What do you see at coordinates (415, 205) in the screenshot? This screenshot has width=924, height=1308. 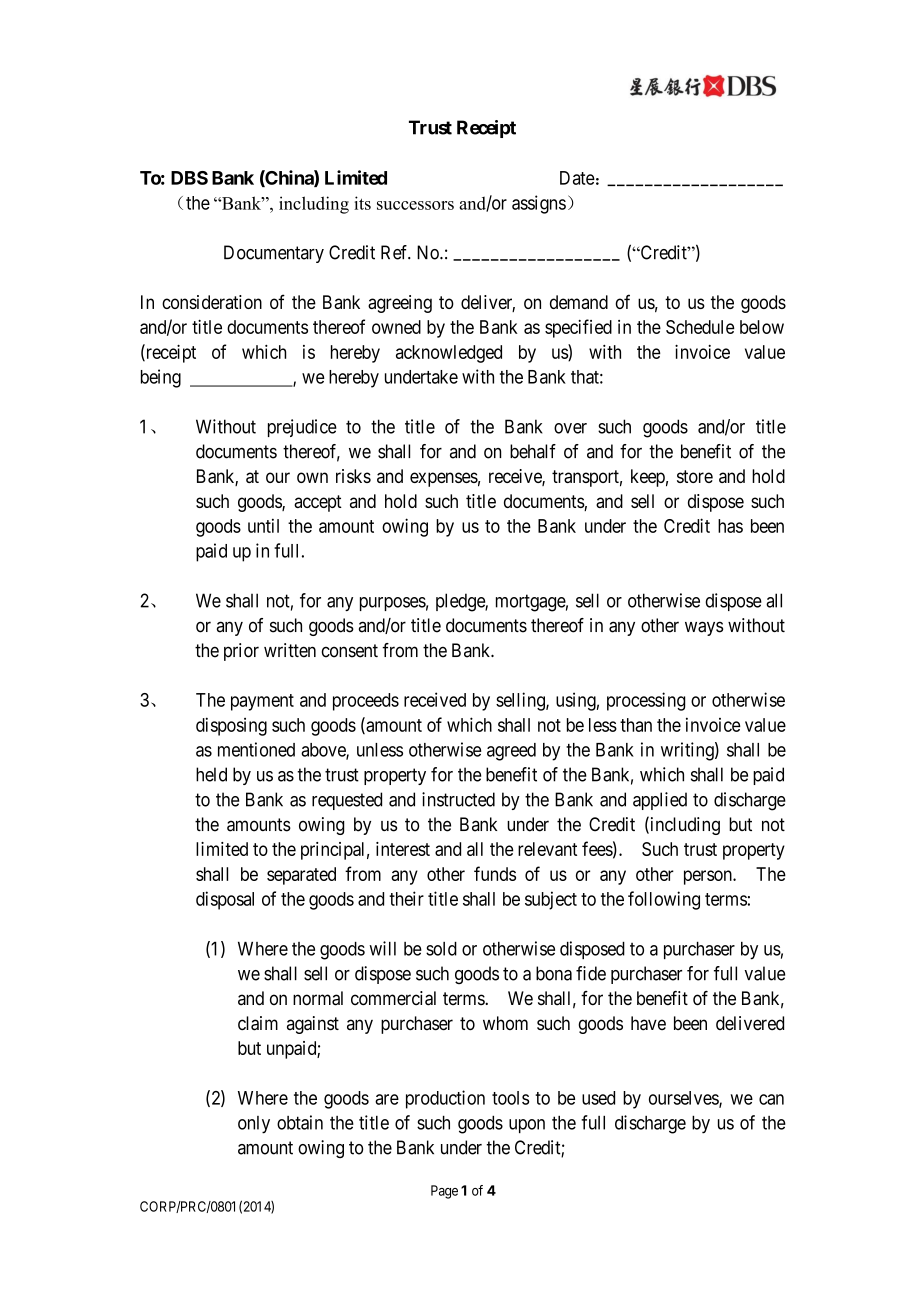 I see `successors` at bounding box center [415, 205].
